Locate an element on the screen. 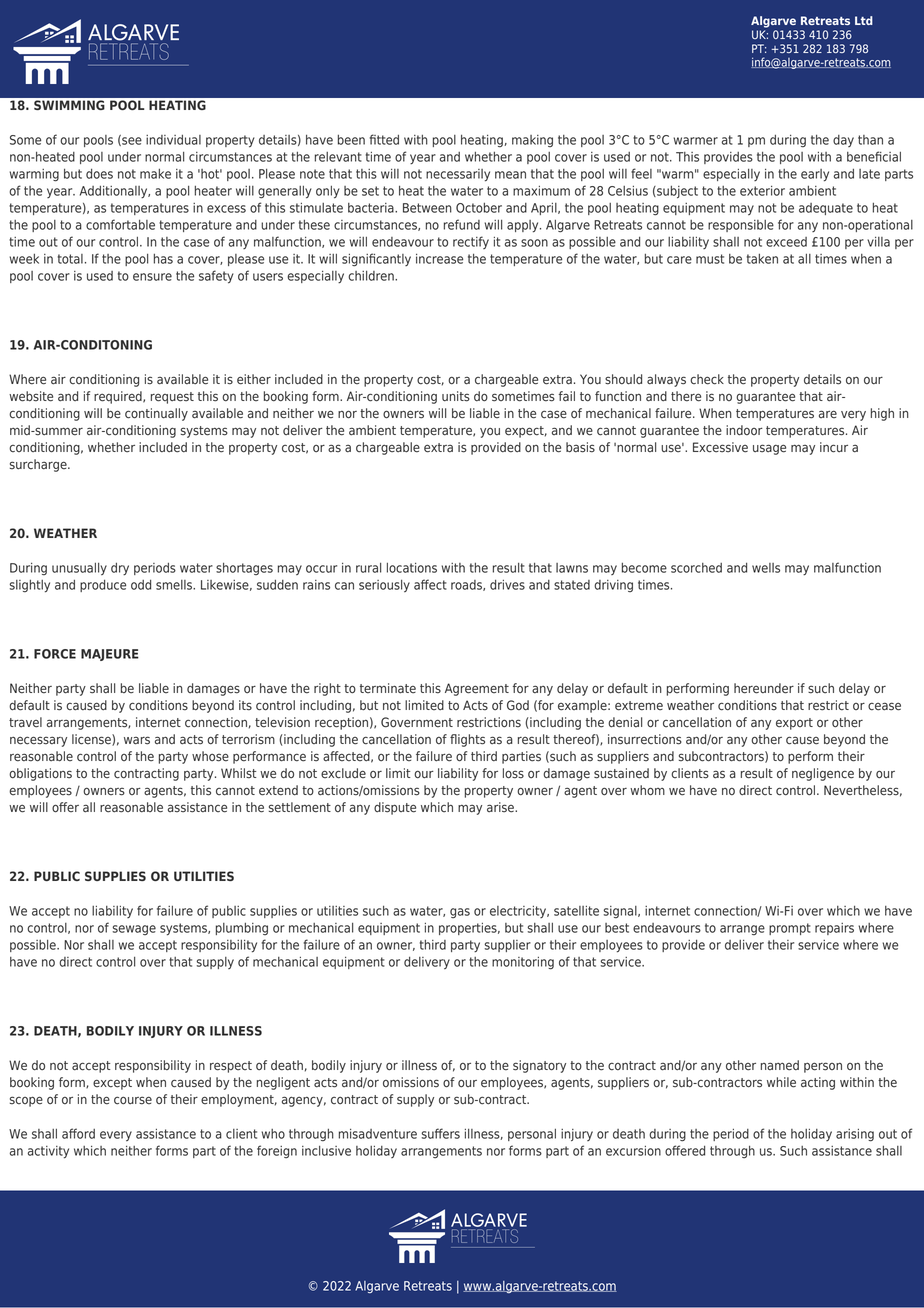 The width and height of the screenshot is (924, 1308). Ltd is located at coordinates (864, 20).
